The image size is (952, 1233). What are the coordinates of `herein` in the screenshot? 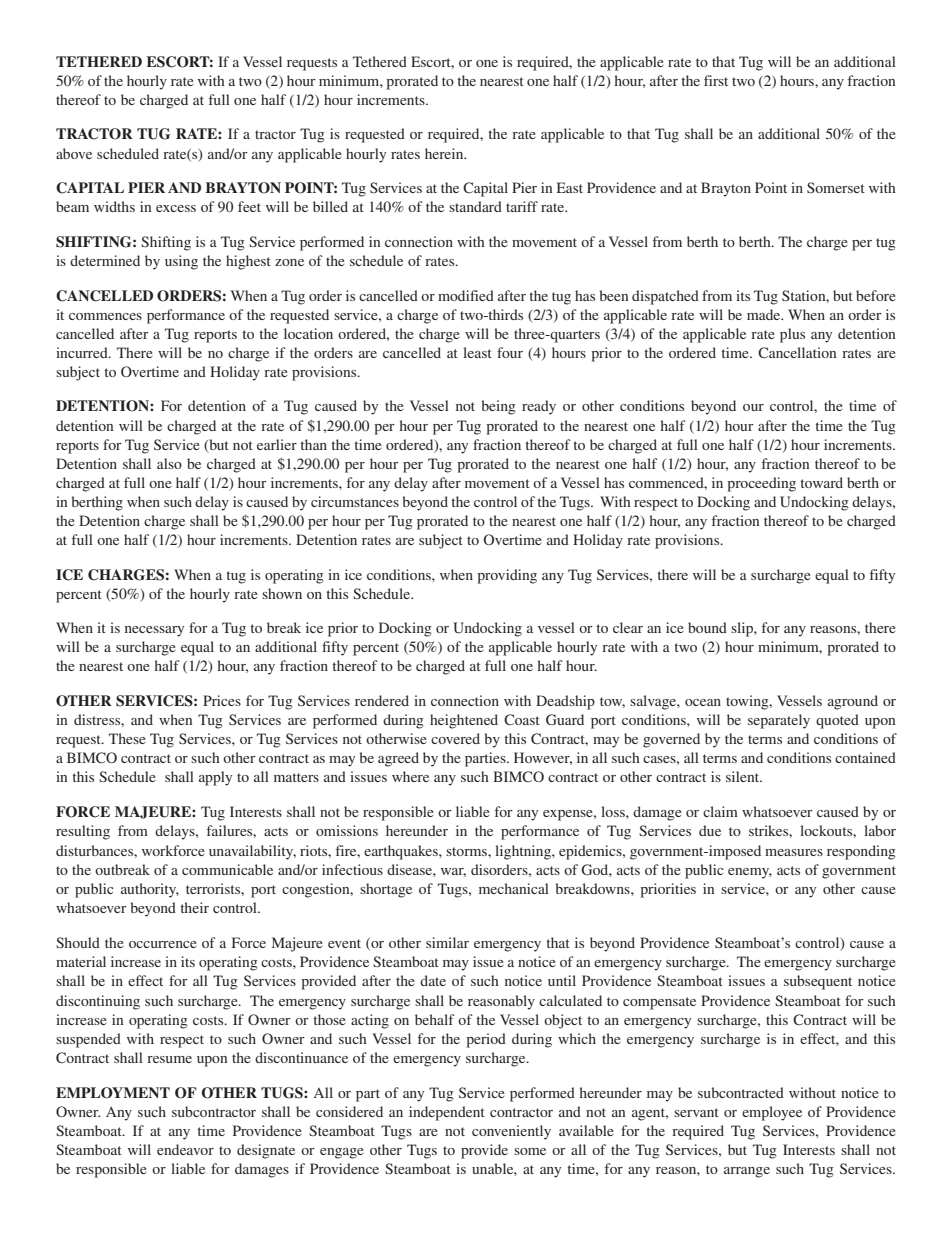 It's located at (445, 153).
